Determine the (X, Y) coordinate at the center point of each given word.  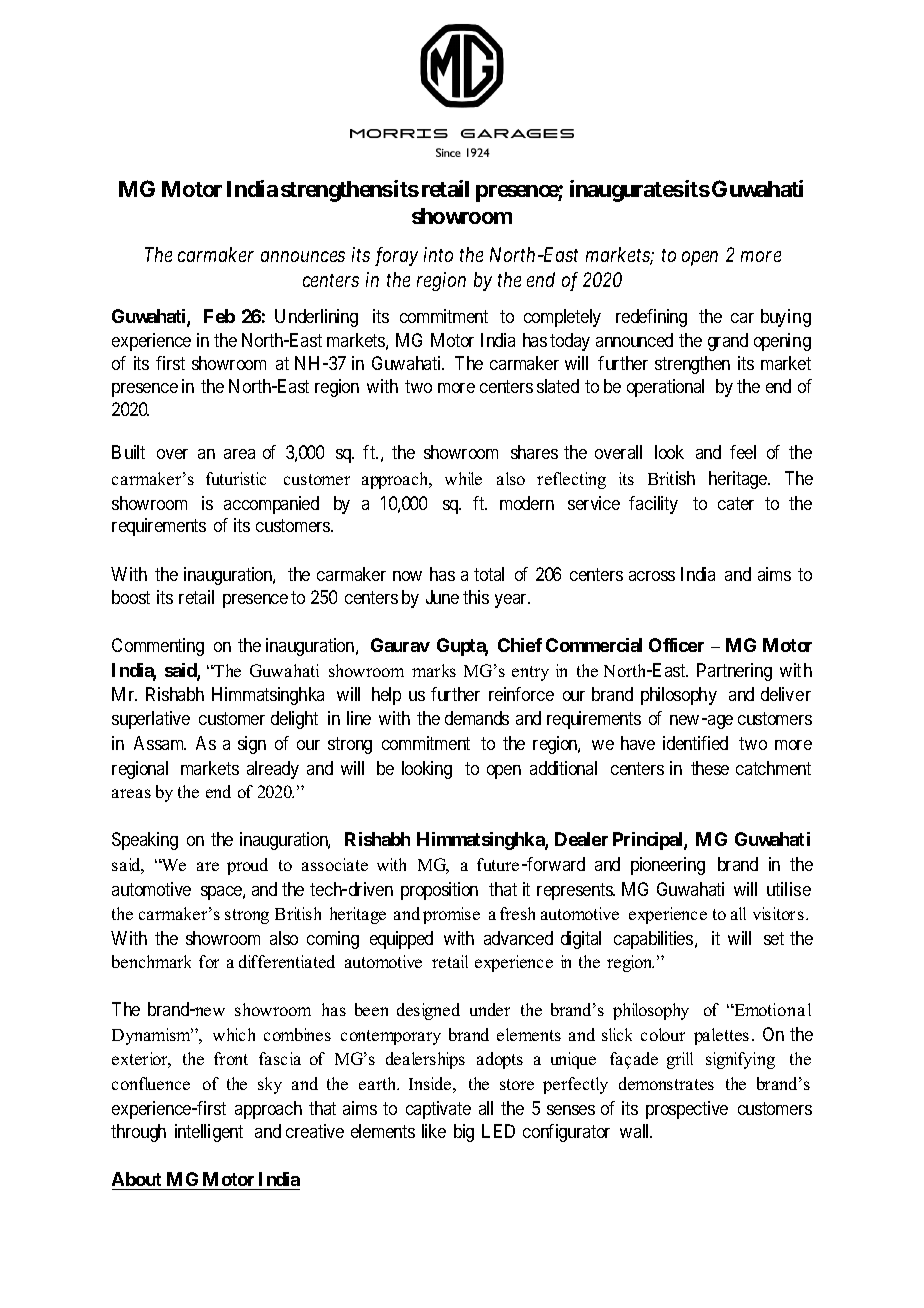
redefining (651, 318)
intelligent (209, 1133)
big (464, 1133)
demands (477, 718)
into (438, 254)
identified (695, 743)
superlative (151, 720)
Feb (219, 316)
